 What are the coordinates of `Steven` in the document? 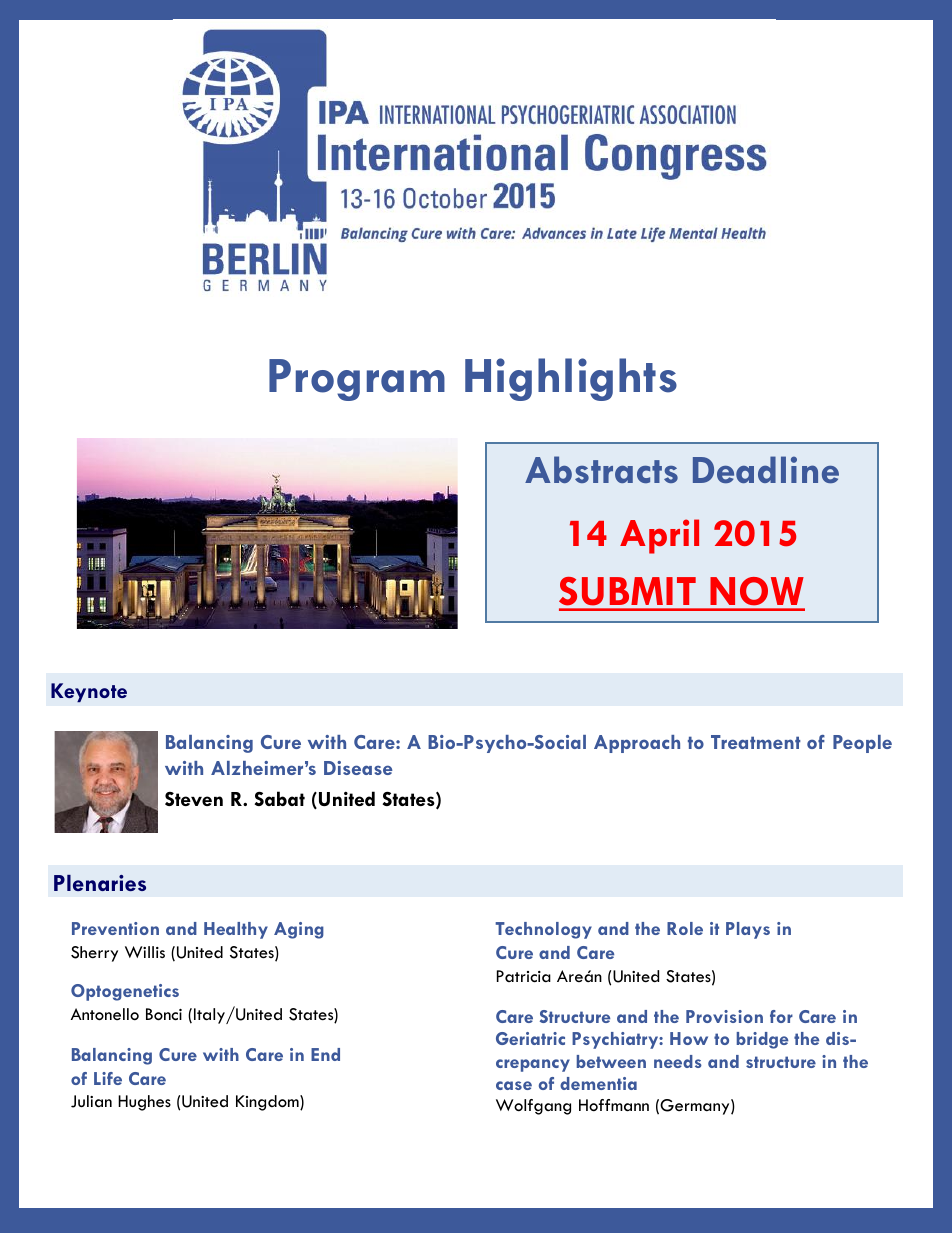 It's located at (194, 799).
